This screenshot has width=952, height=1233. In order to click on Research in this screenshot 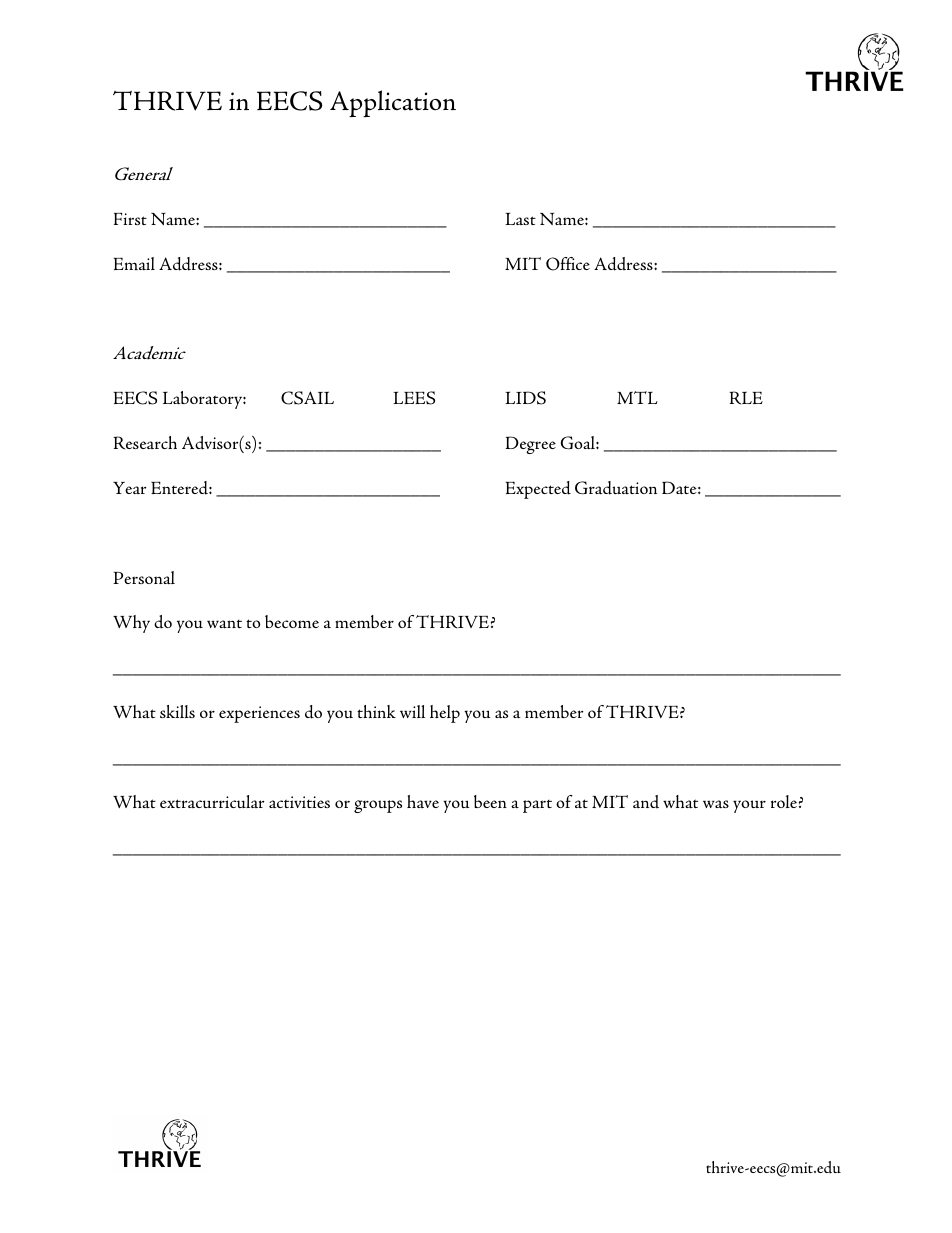, I will do `click(145, 443)`.
